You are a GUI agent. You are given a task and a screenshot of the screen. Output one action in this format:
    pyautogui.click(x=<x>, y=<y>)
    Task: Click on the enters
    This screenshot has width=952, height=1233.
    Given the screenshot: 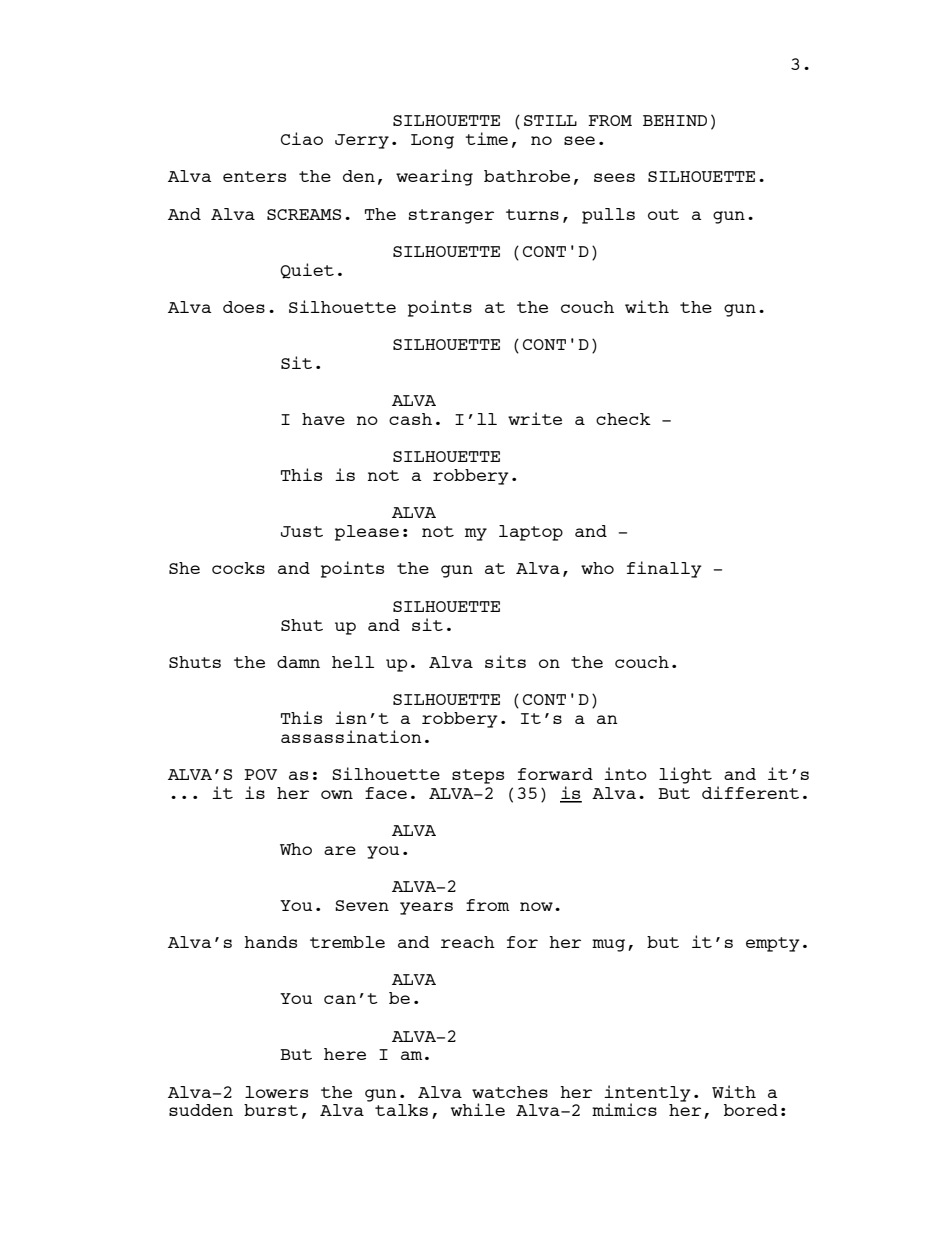 What is the action you would take?
    pyautogui.click(x=254, y=176)
